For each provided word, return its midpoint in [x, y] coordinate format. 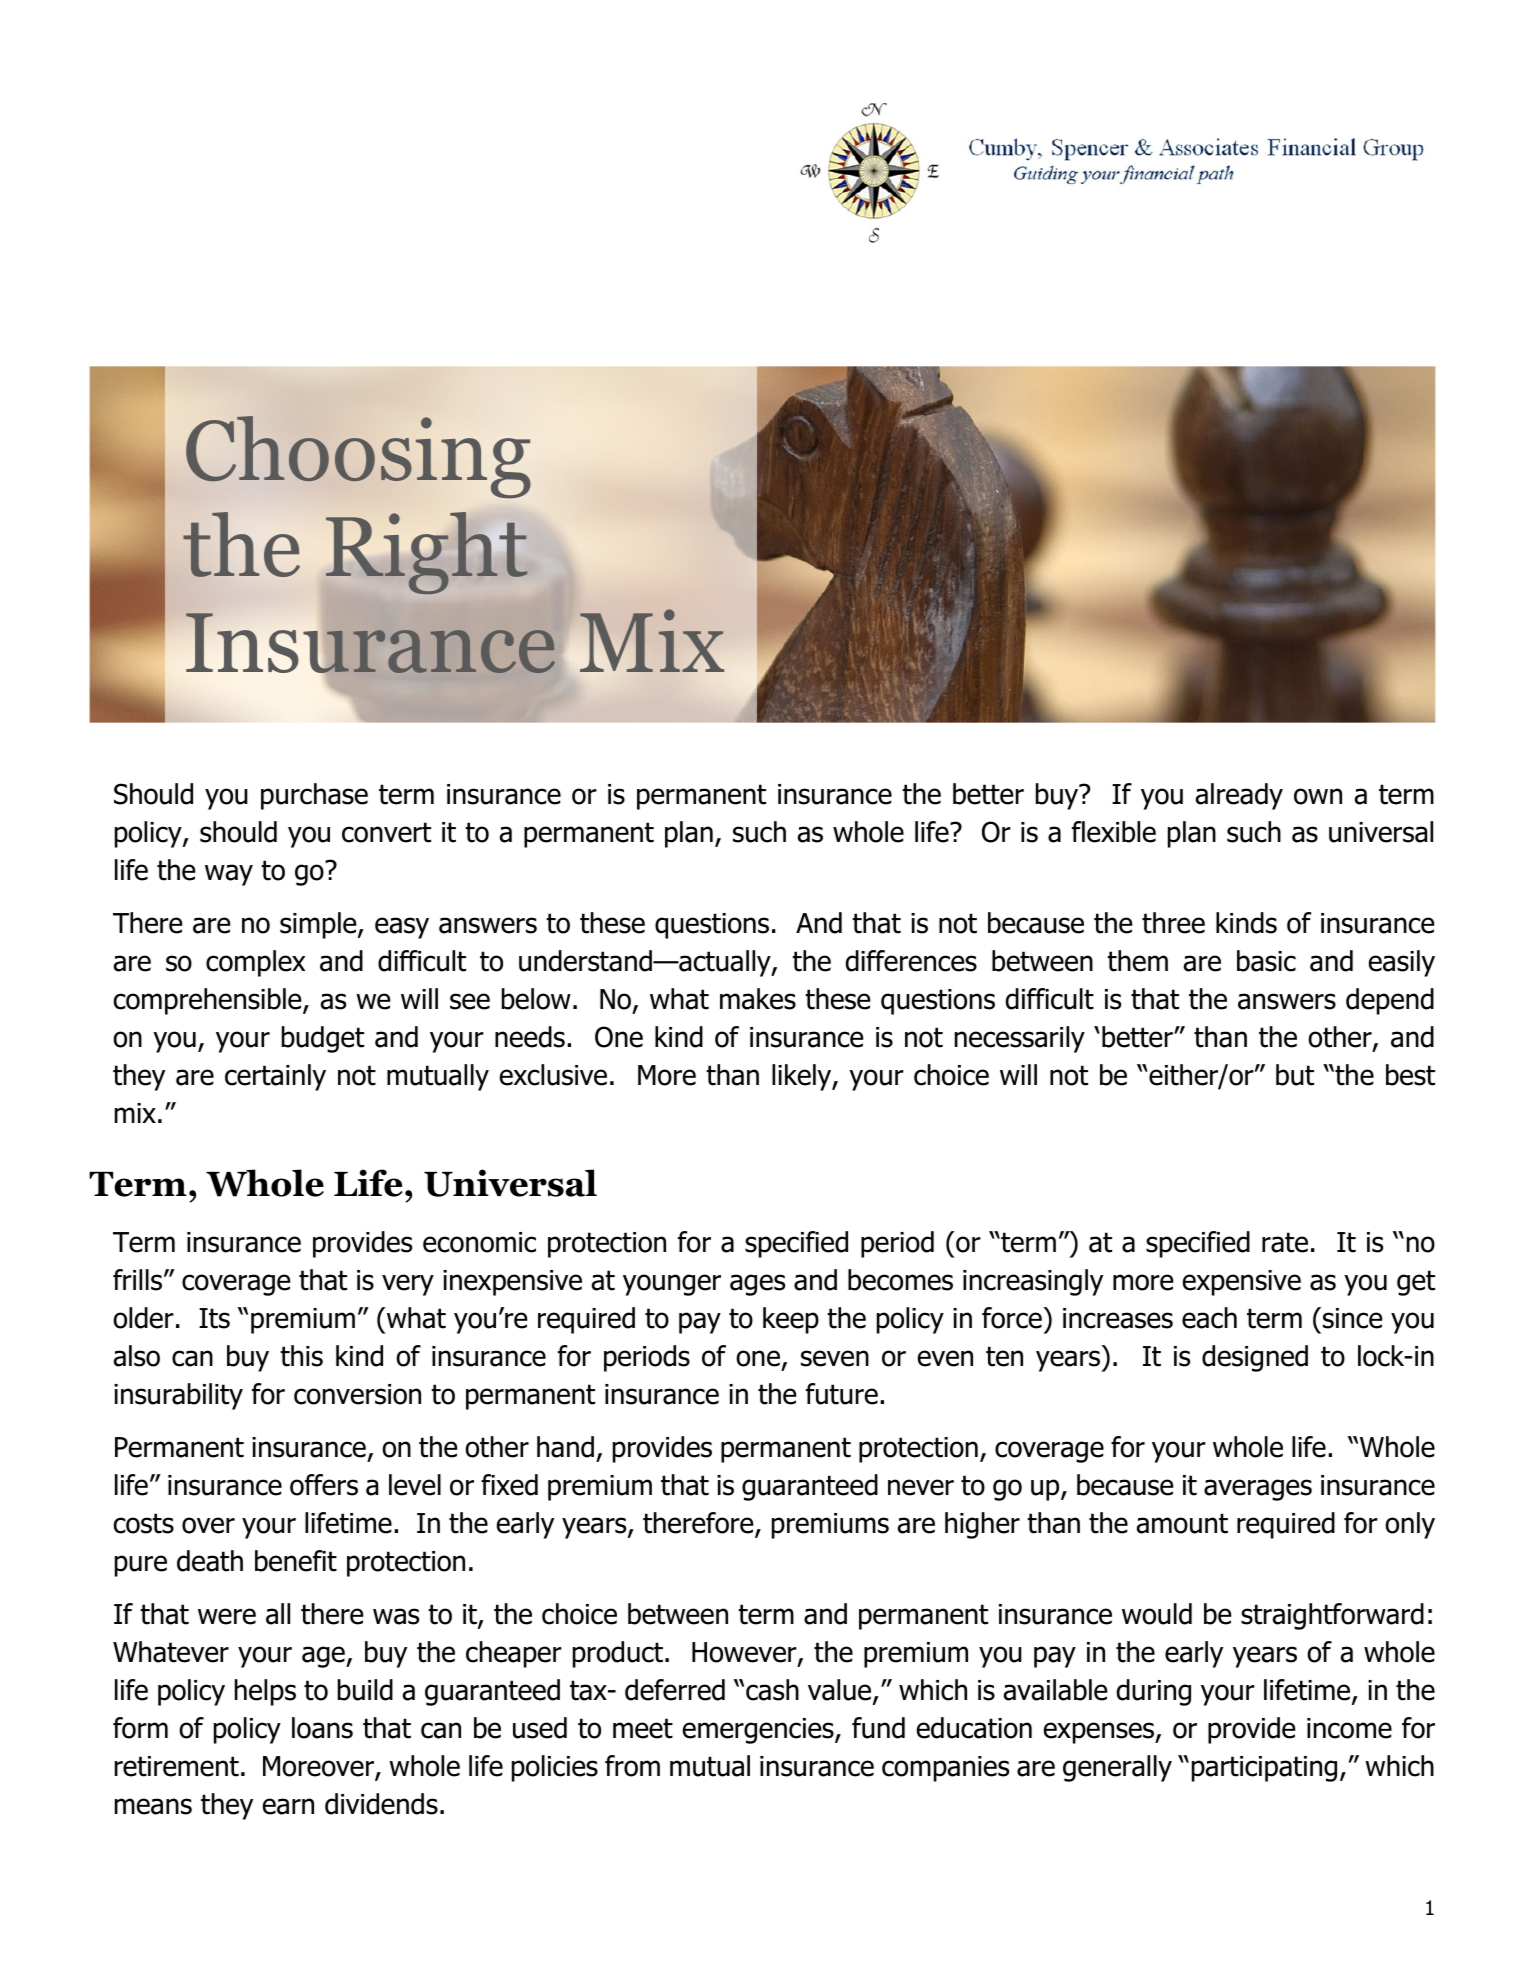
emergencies [759, 1731]
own [1318, 796]
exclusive [553, 1075]
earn [288, 1806]
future [842, 1394]
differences [911, 961]
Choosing [358, 457]
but [1295, 1075]
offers [324, 1485]
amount [1182, 1523]
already [1239, 796]
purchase [314, 796]
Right [426, 553]
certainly [275, 1077]
